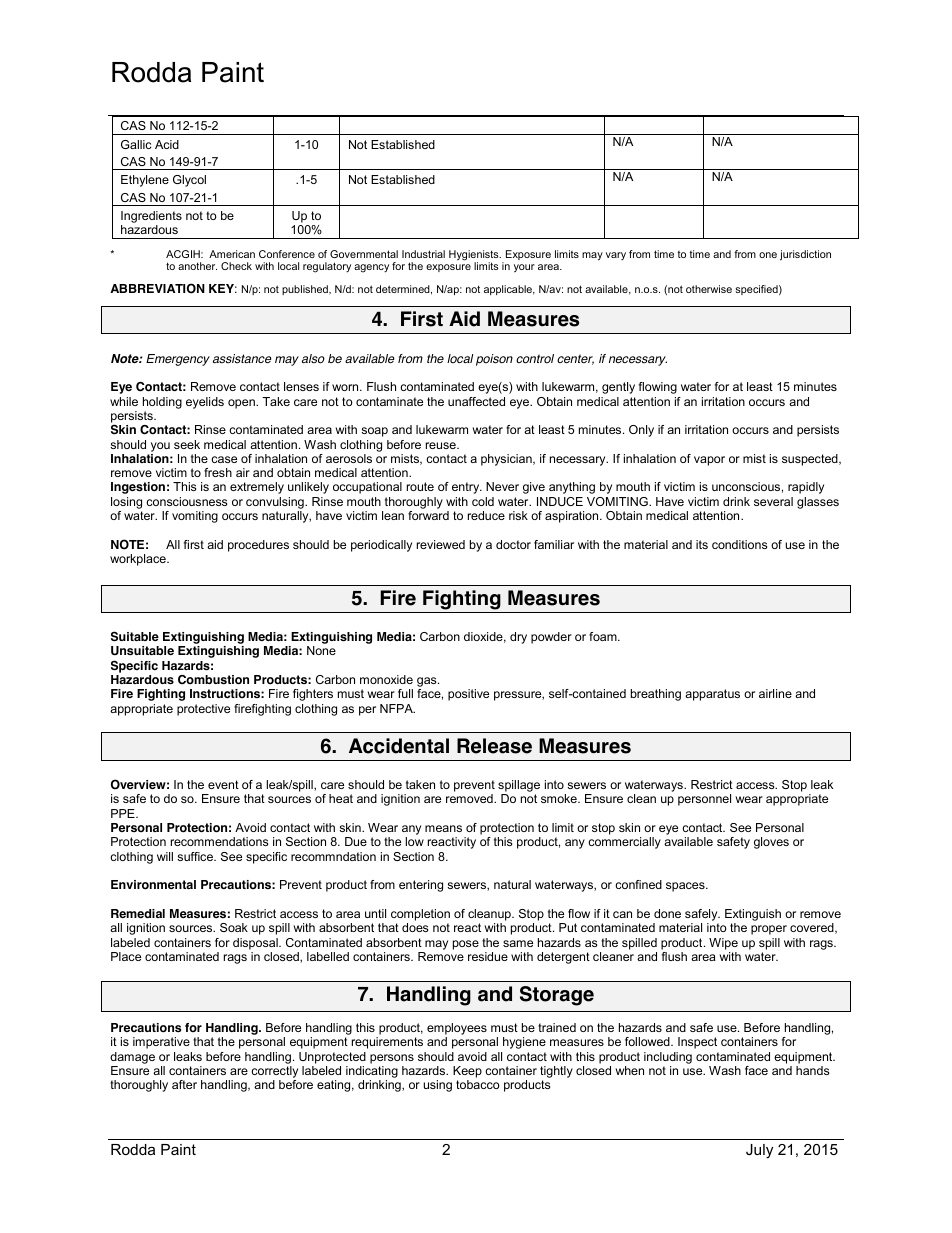 This screenshot has width=952, height=1233. Describe the element at coordinates (478, 1084) in the screenshot. I see `tobacco` at that location.
